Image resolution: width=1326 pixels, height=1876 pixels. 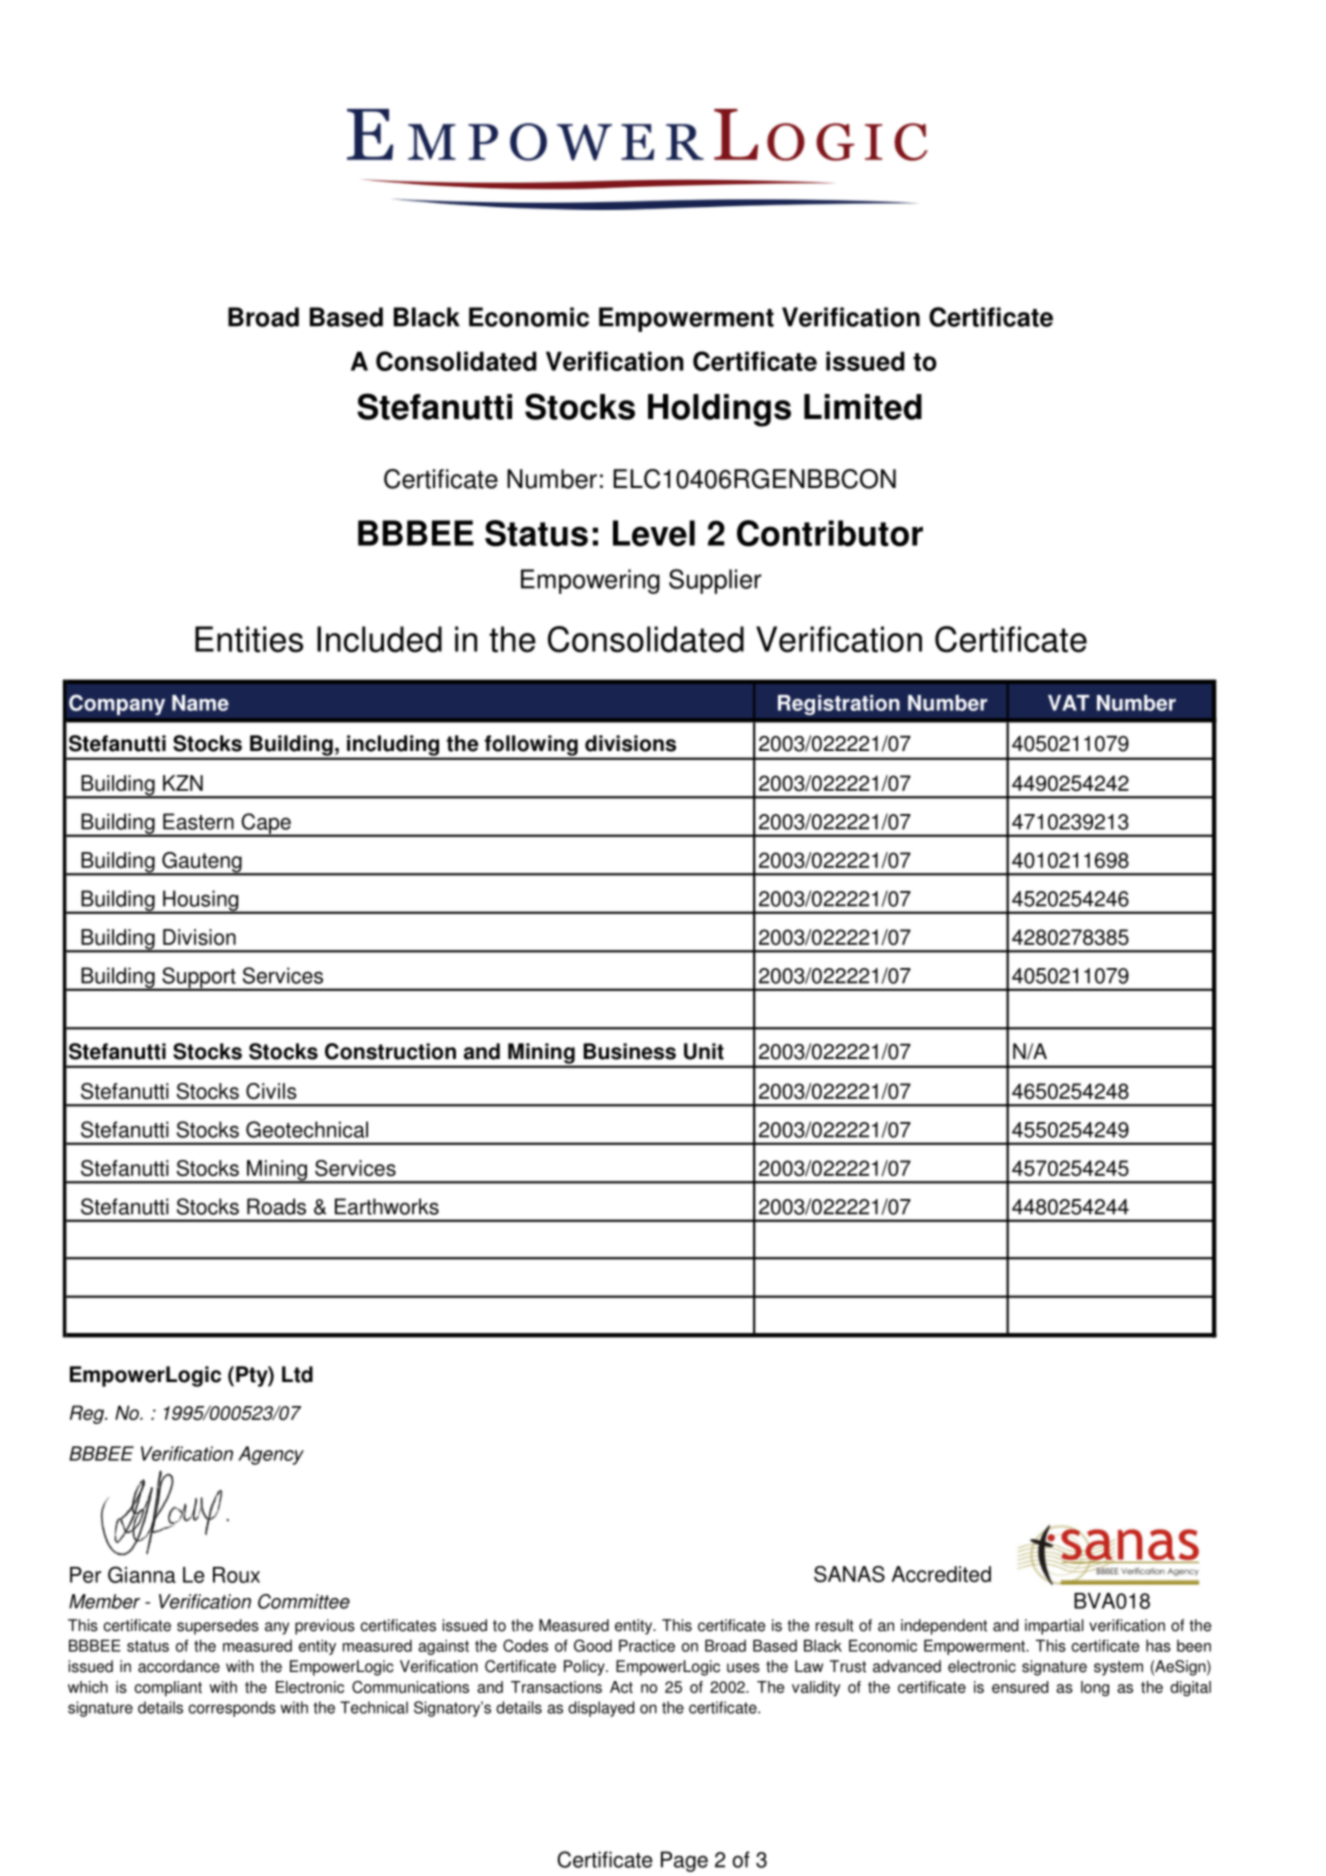 What do you see at coordinates (1069, 703) in the screenshot?
I see `VAT` at bounding box center [1069, 703].
